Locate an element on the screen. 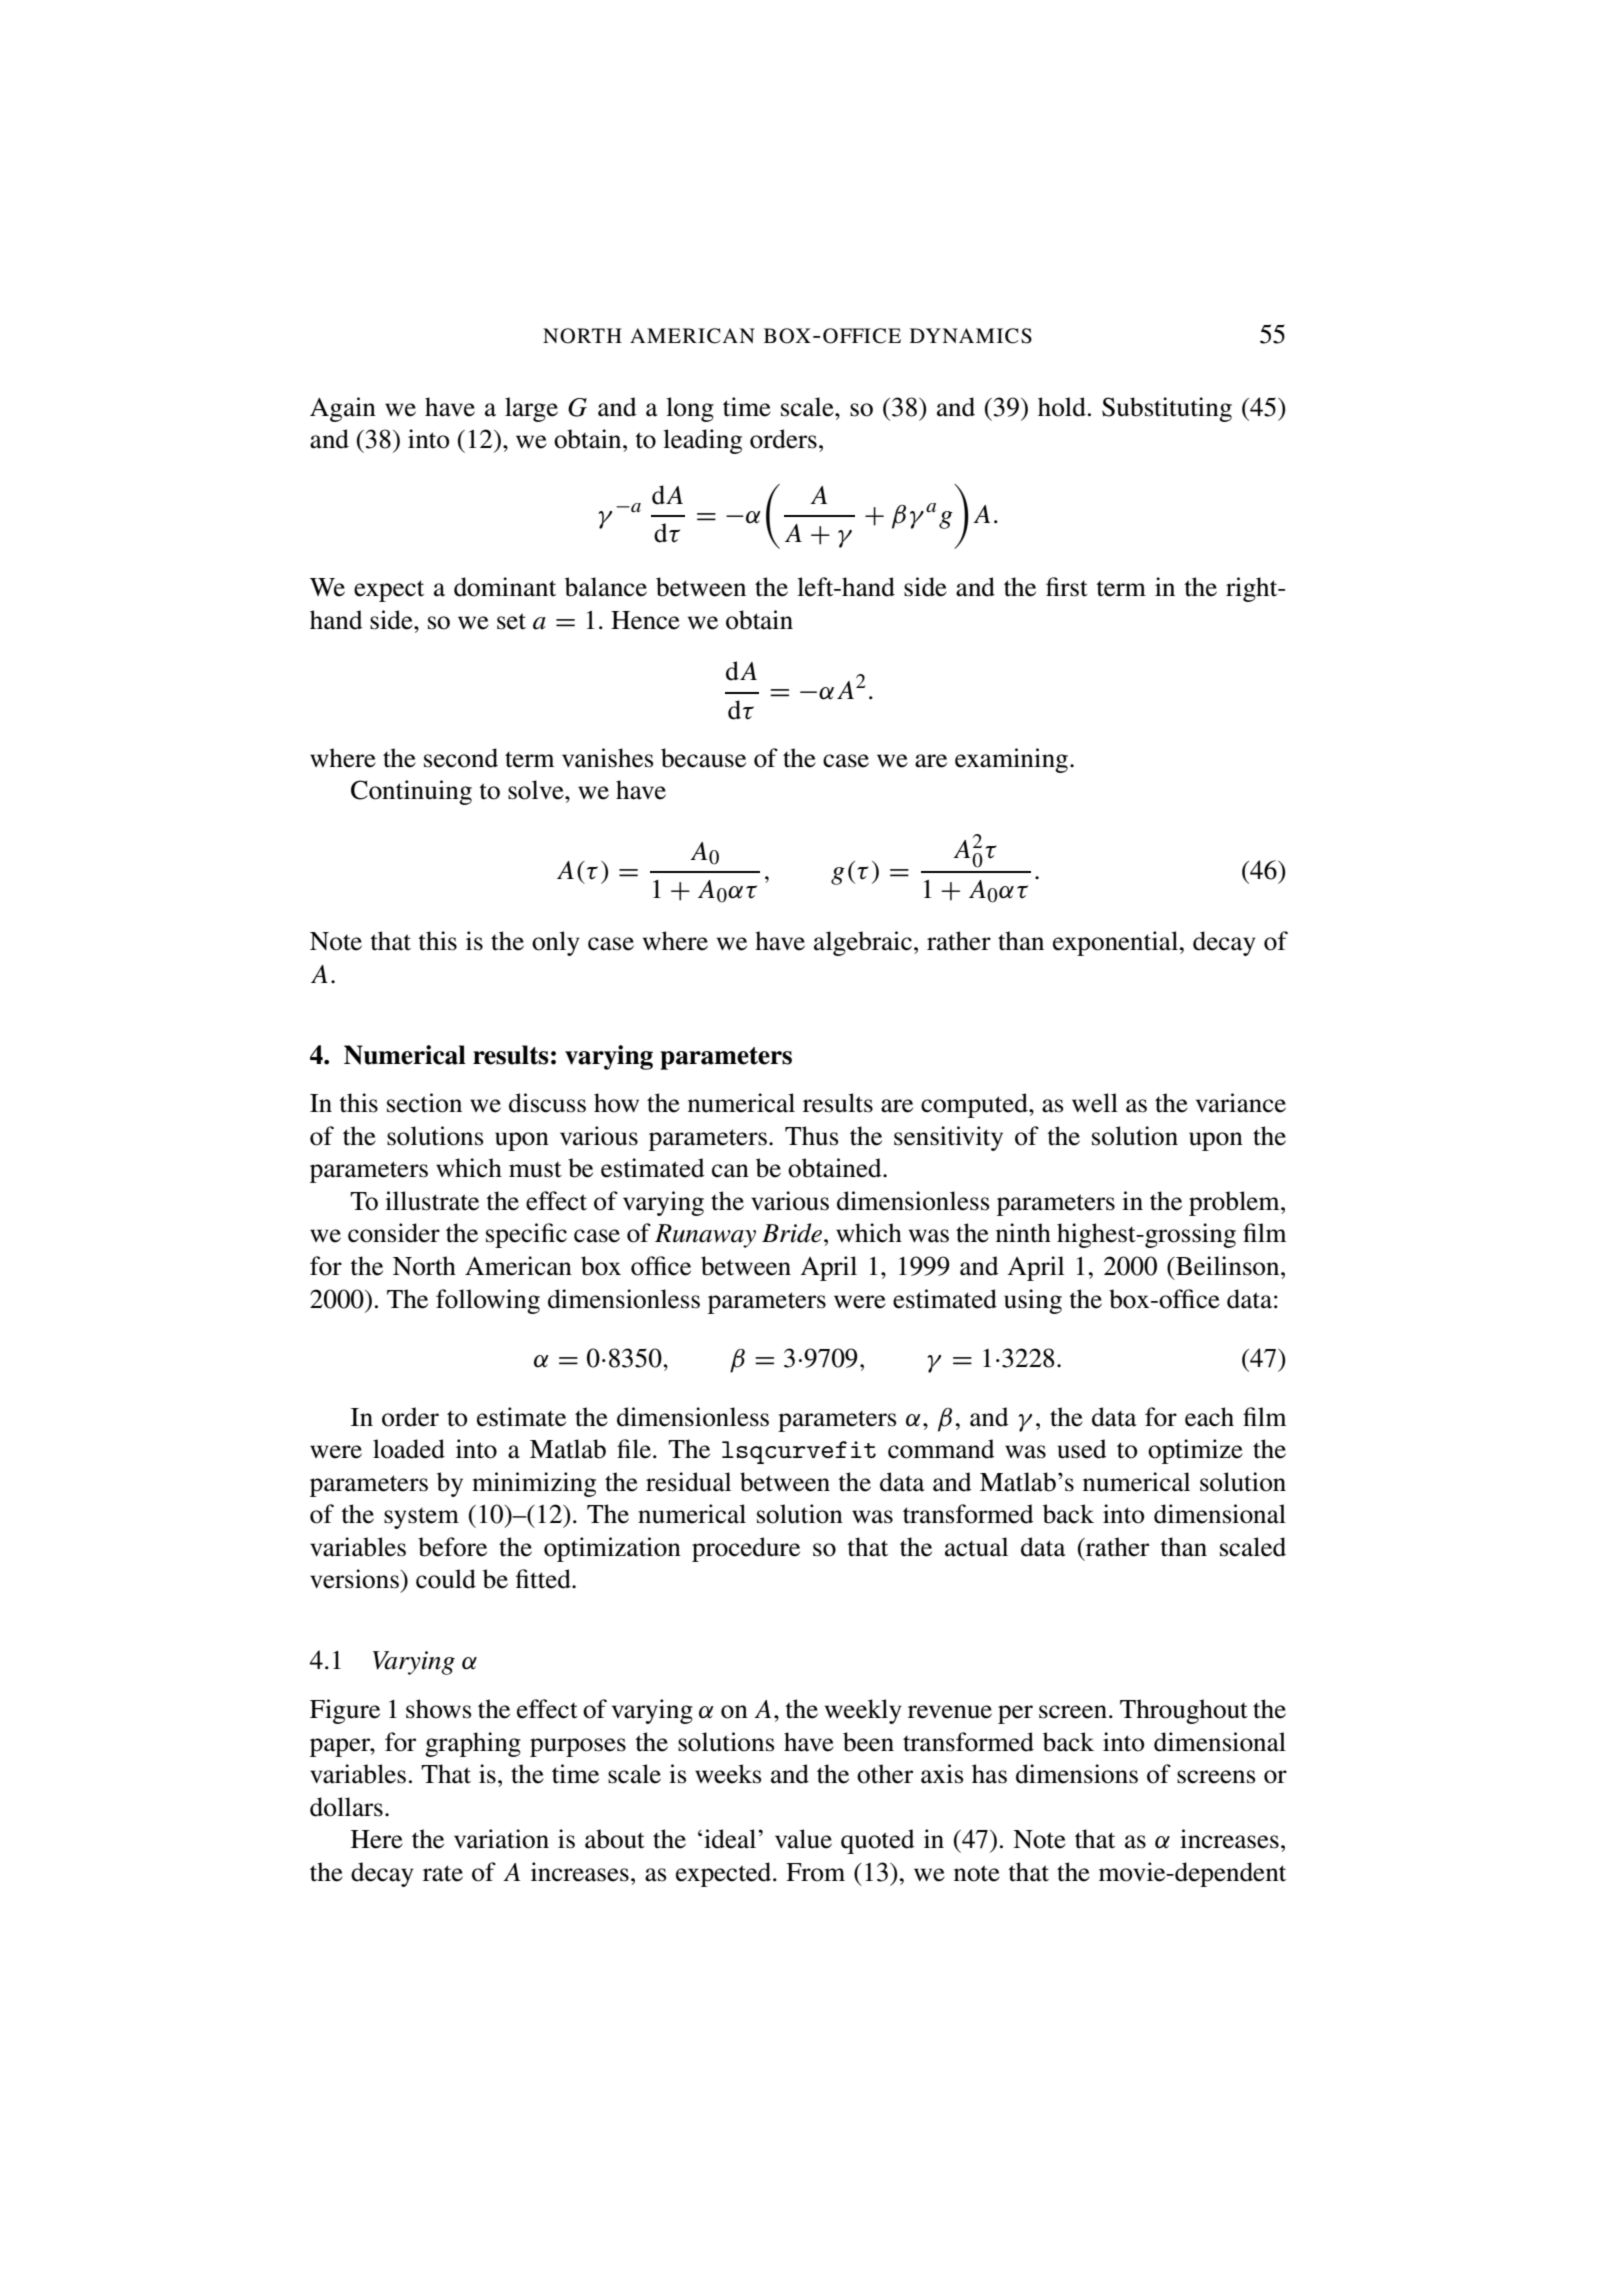  value is located at coordinates (803, 1839).
